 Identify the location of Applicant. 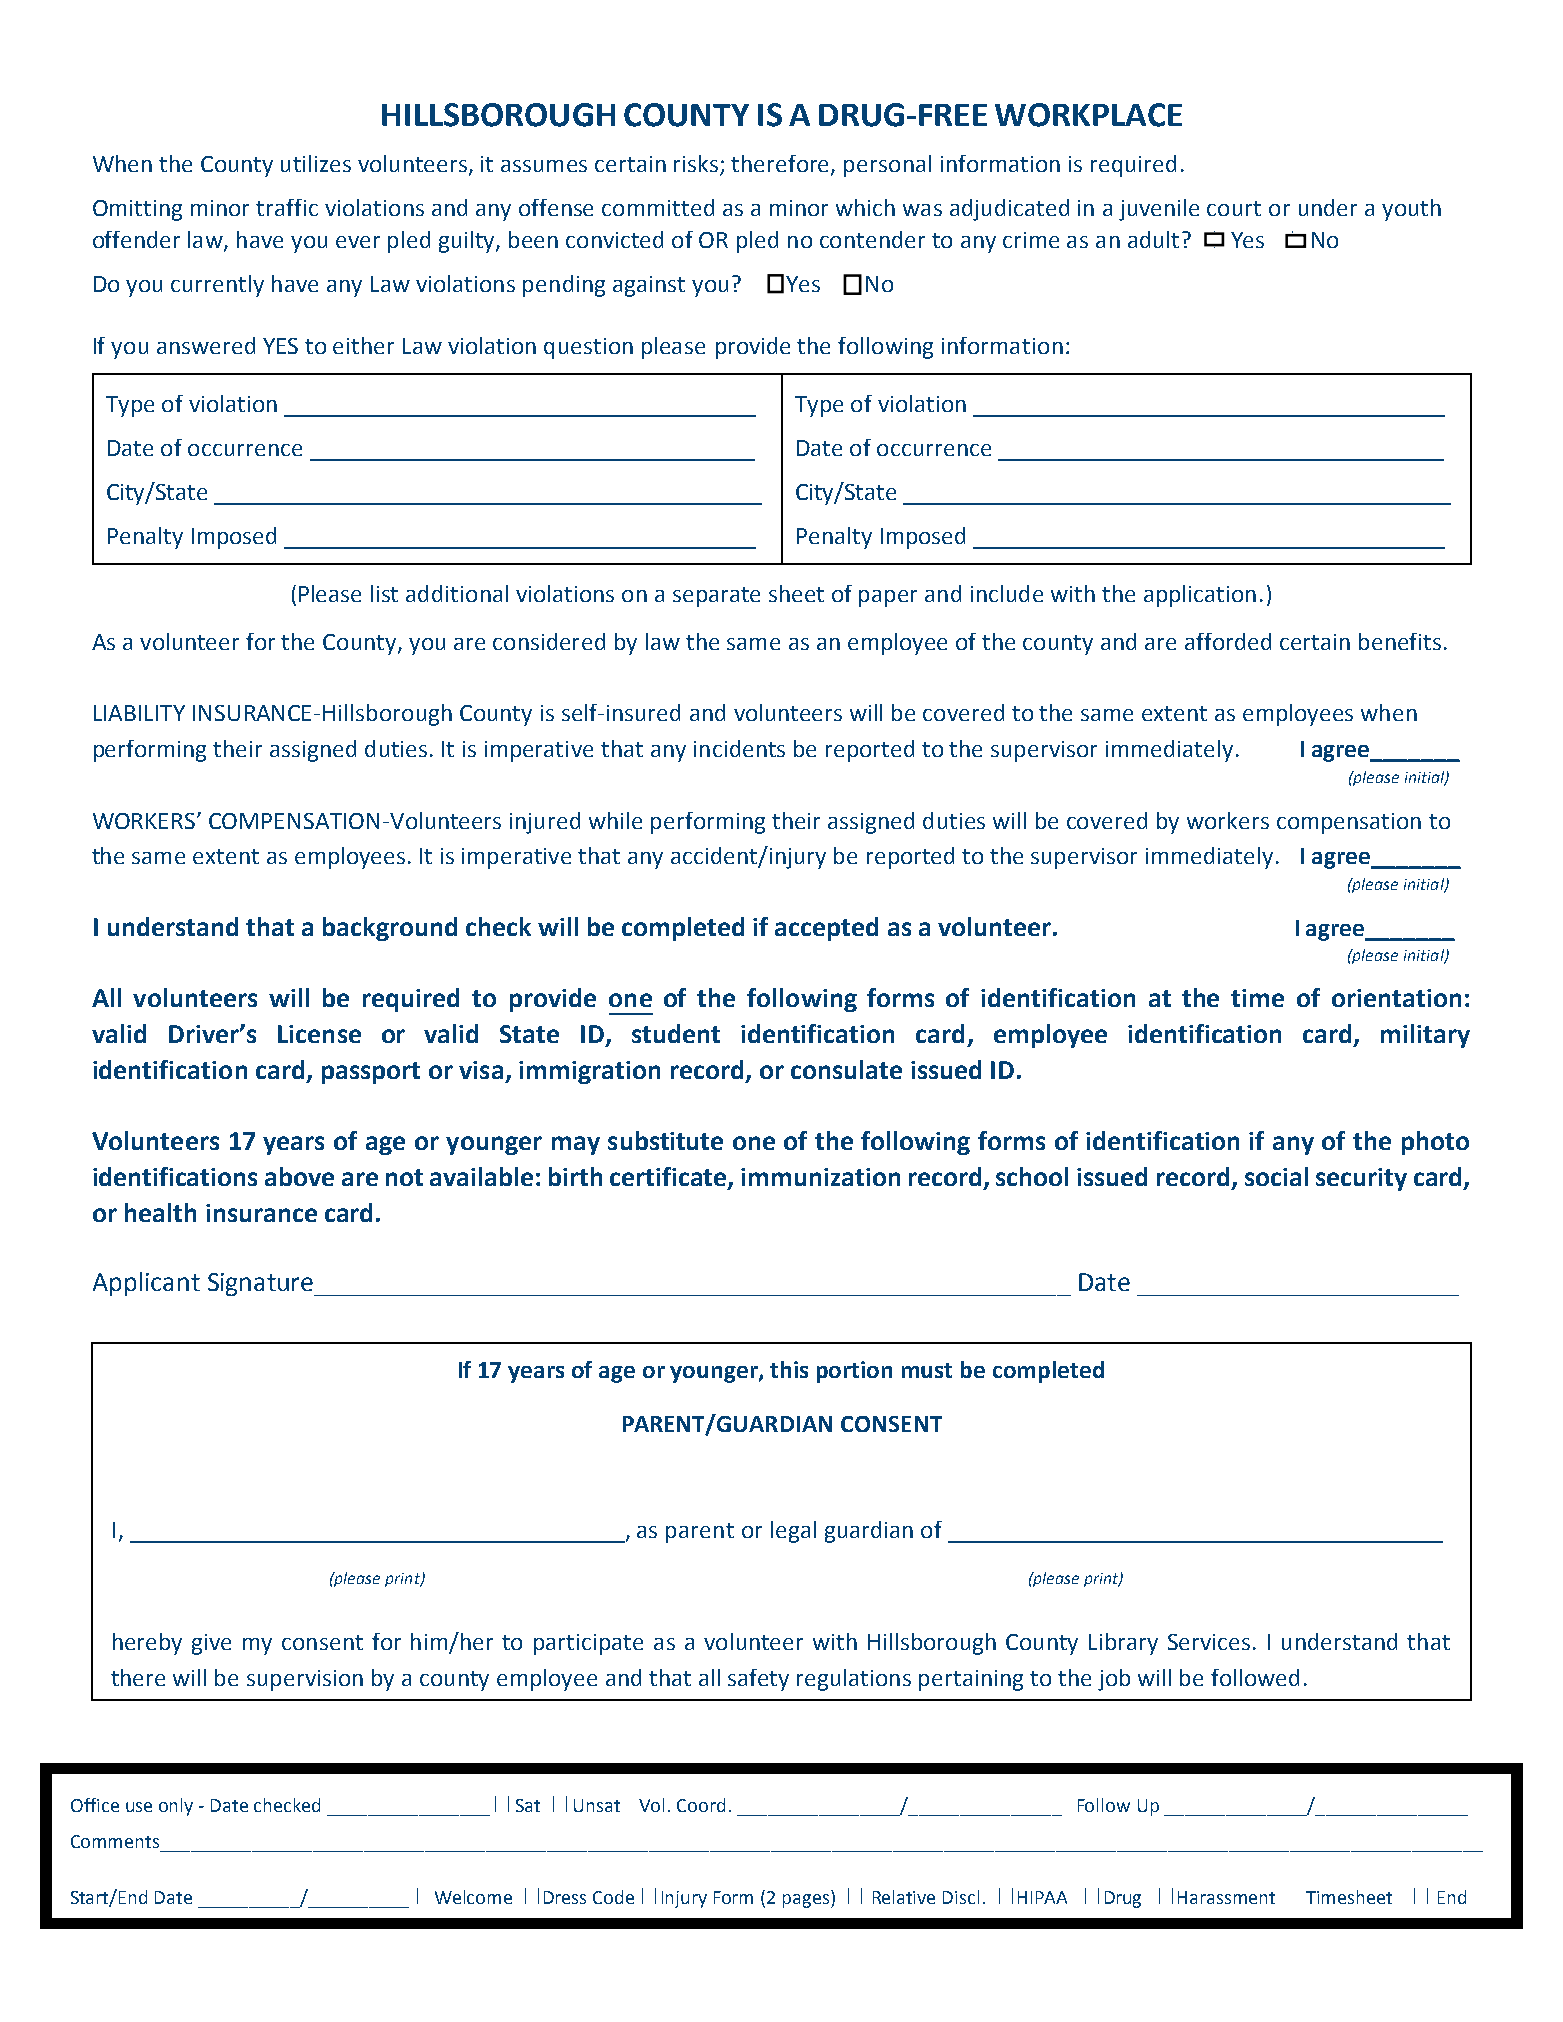
(146, 1284).
